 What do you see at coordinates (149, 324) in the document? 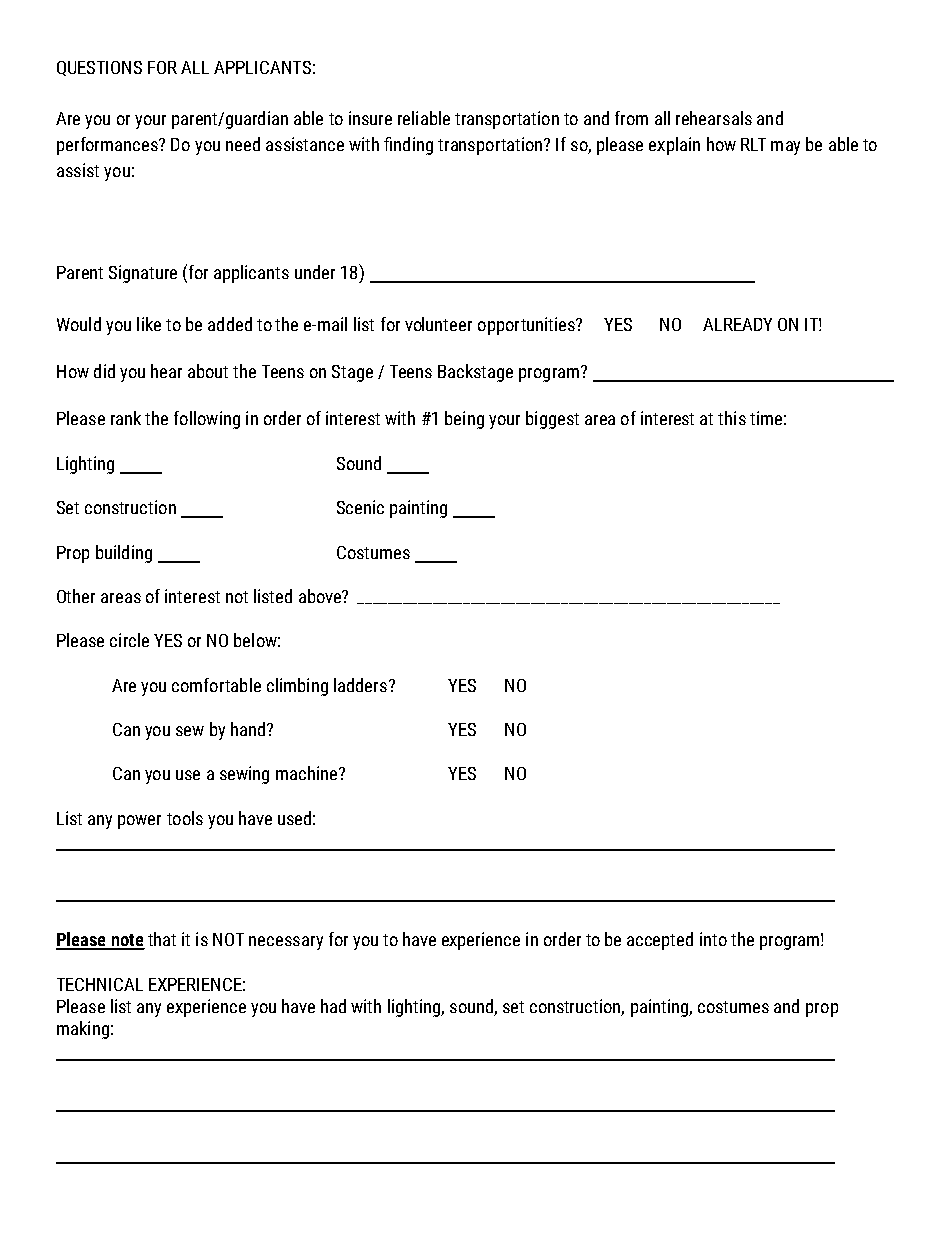
I see `like` at bounding box center [149, 324].
